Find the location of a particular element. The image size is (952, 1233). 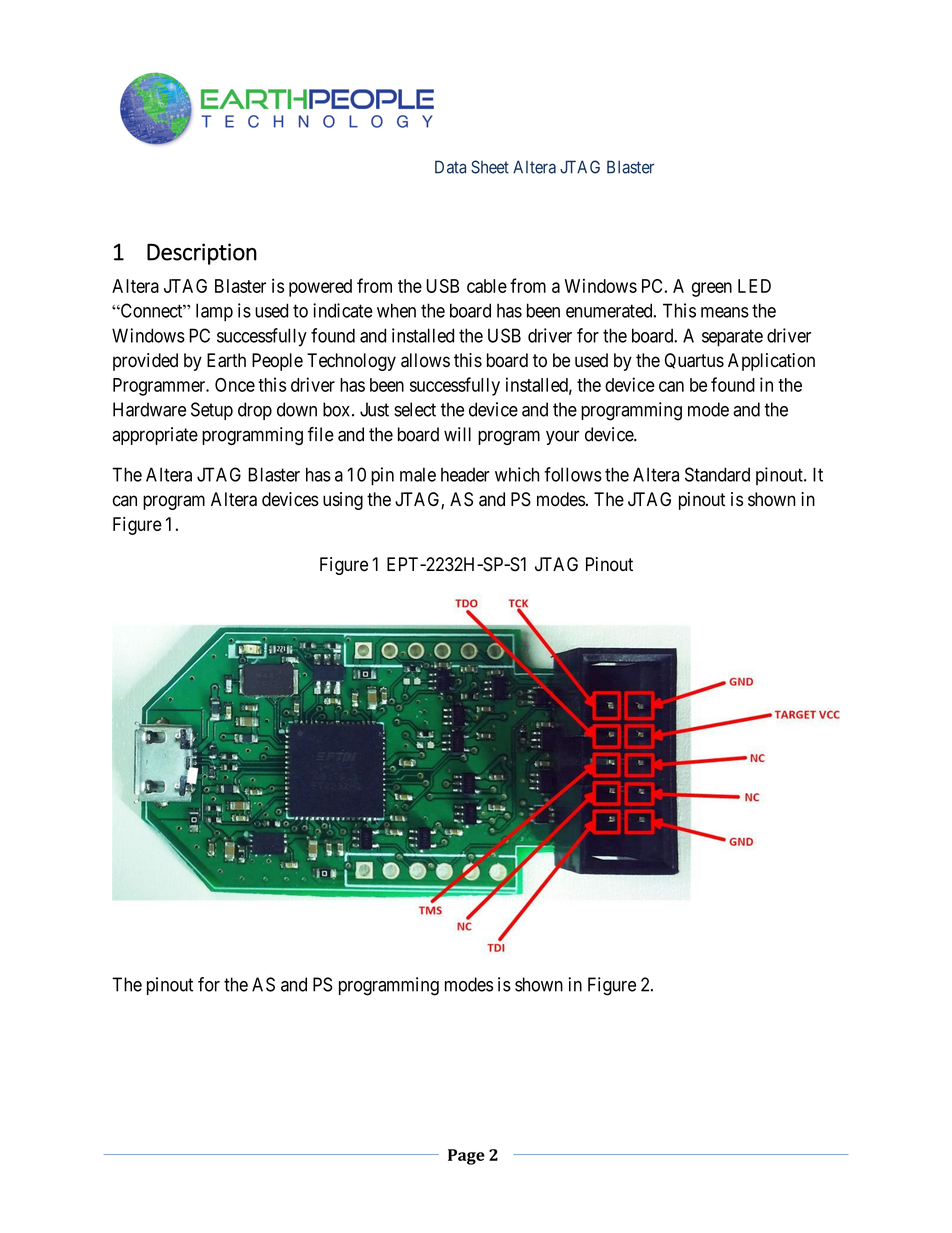

male is located at coordinates (418, 474).
